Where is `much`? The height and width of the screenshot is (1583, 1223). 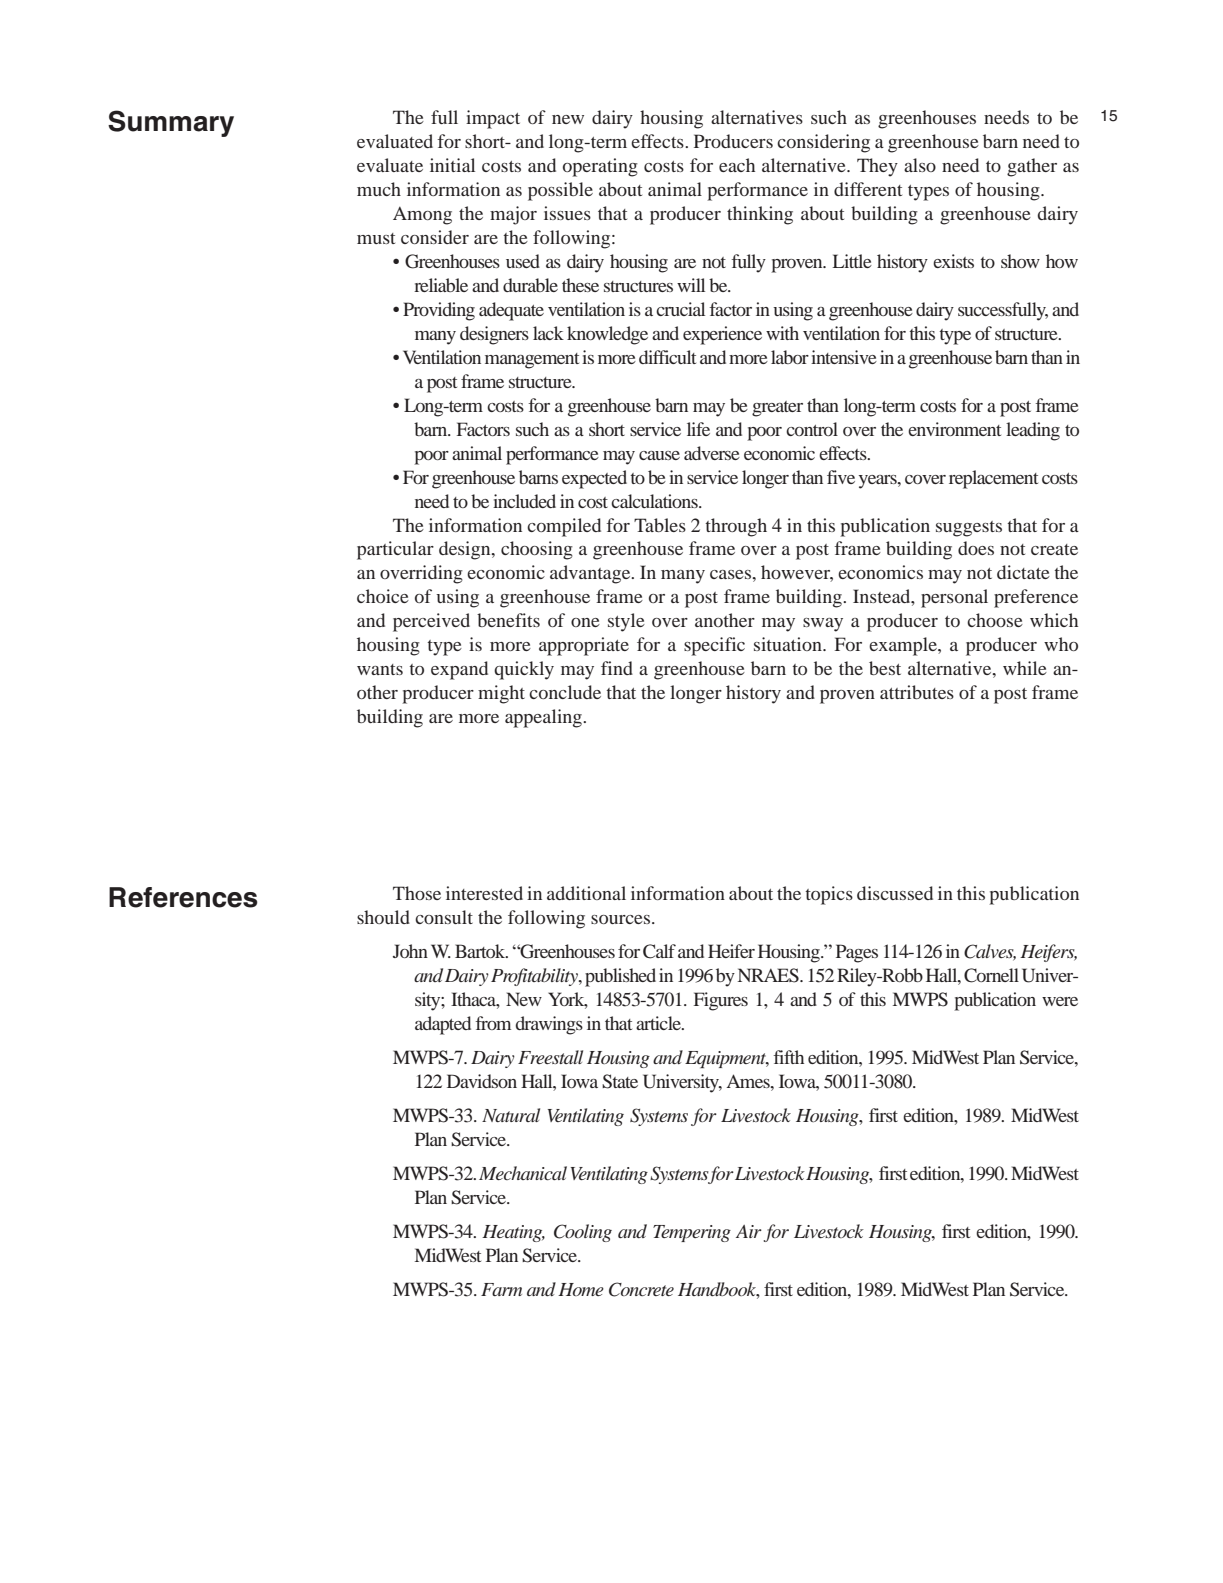 much is located at coordinates (379, 189).
